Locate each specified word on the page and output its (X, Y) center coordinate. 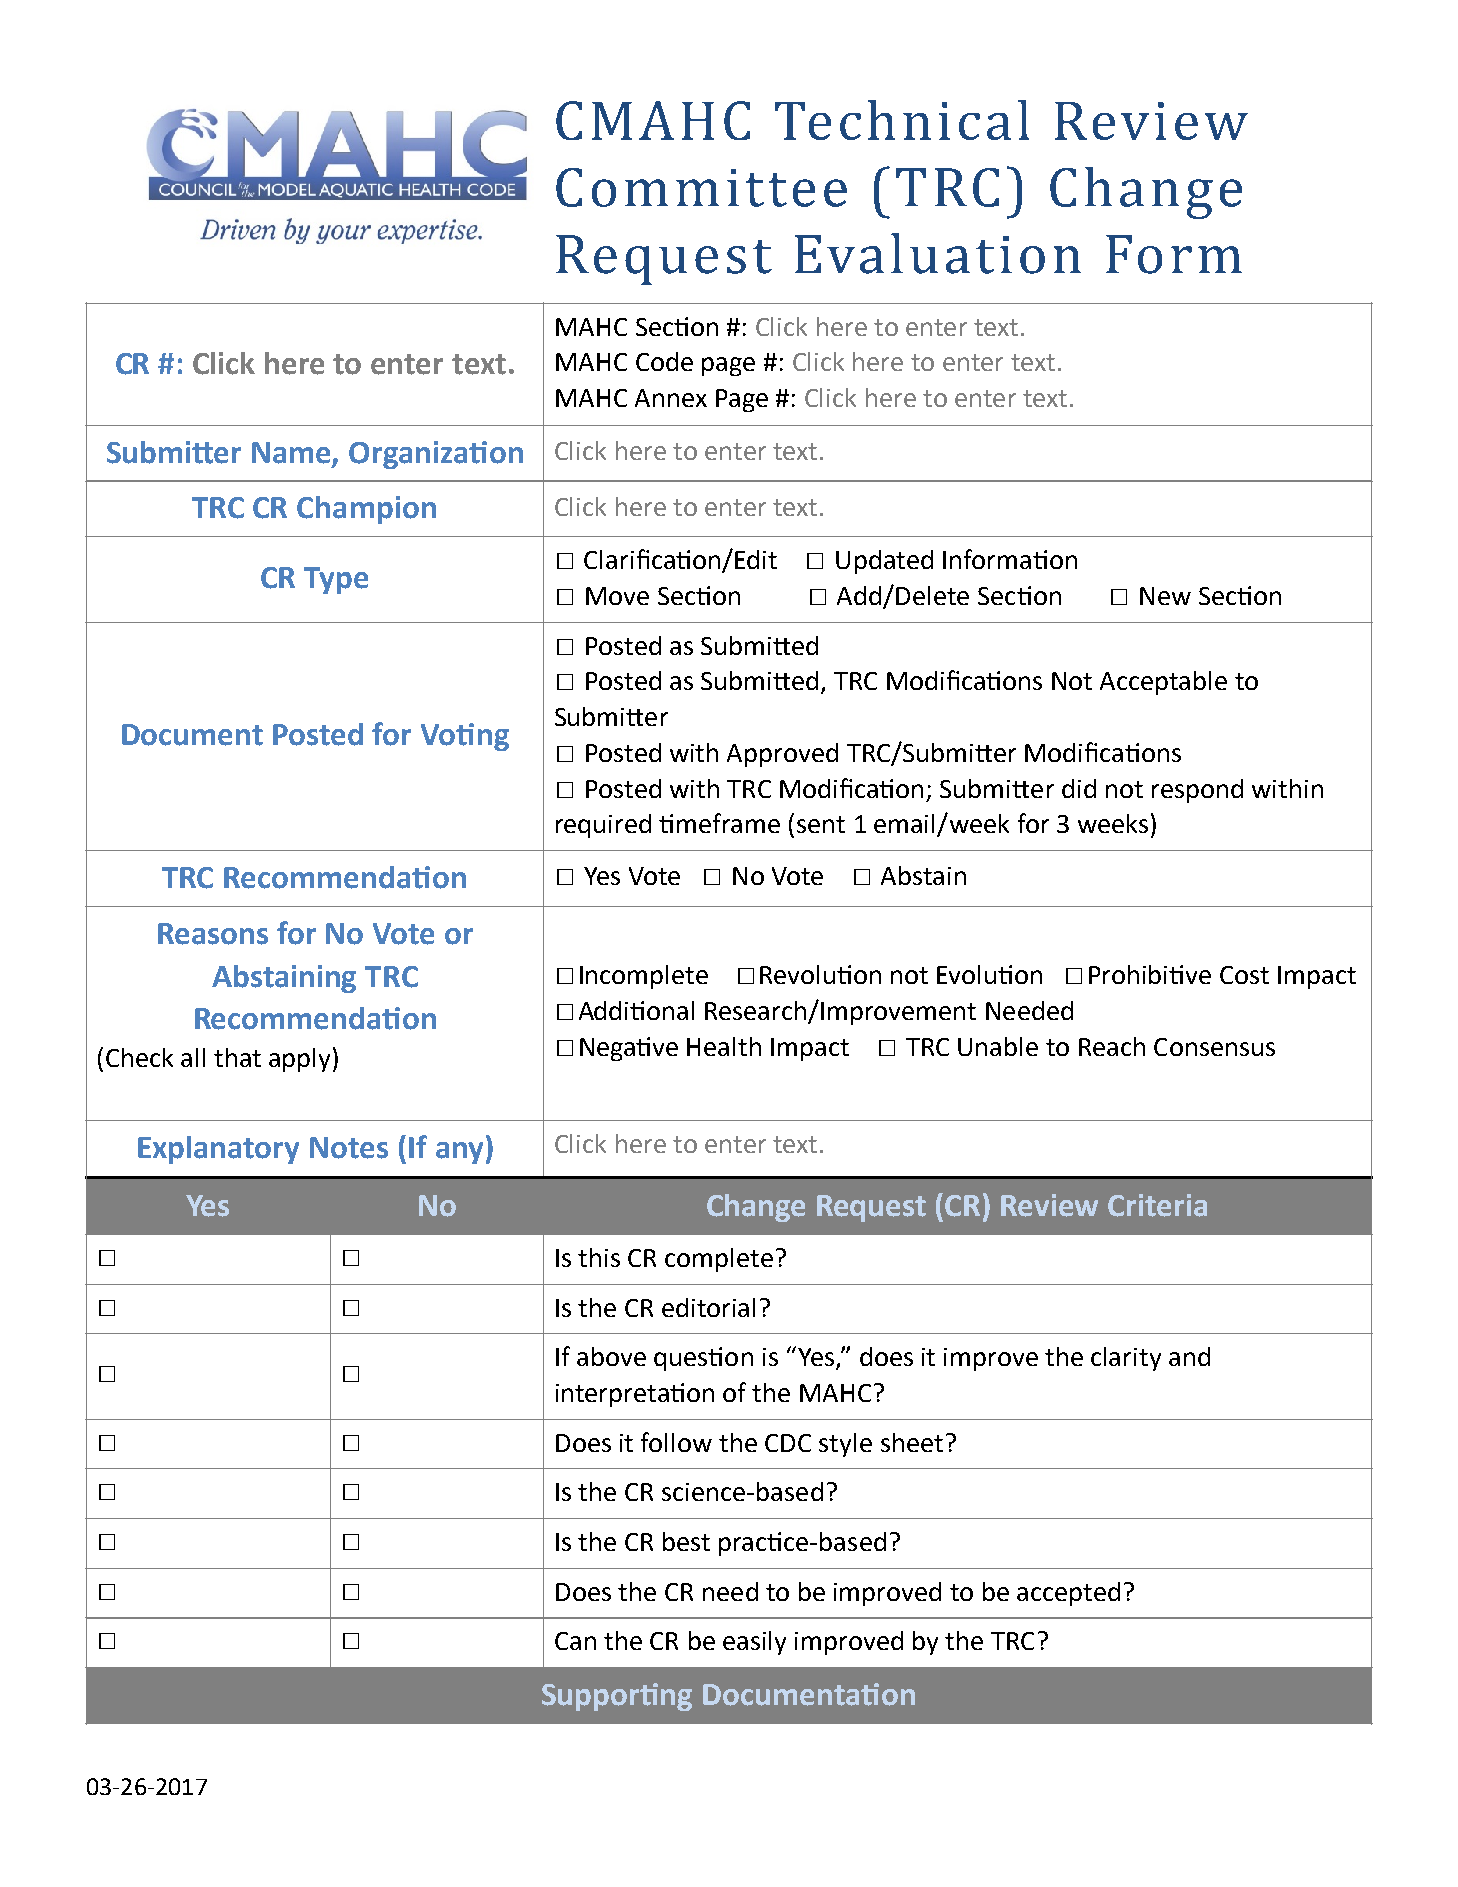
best (686, 1541)
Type (336, 580)
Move (617, 596)
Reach (1112, 1046)
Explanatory (218, 1150)
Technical (902, 120)
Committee (701, 187)
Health (724, 1046)
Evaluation (938, 253)
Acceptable (1163, 683)
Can (575, 1641)
